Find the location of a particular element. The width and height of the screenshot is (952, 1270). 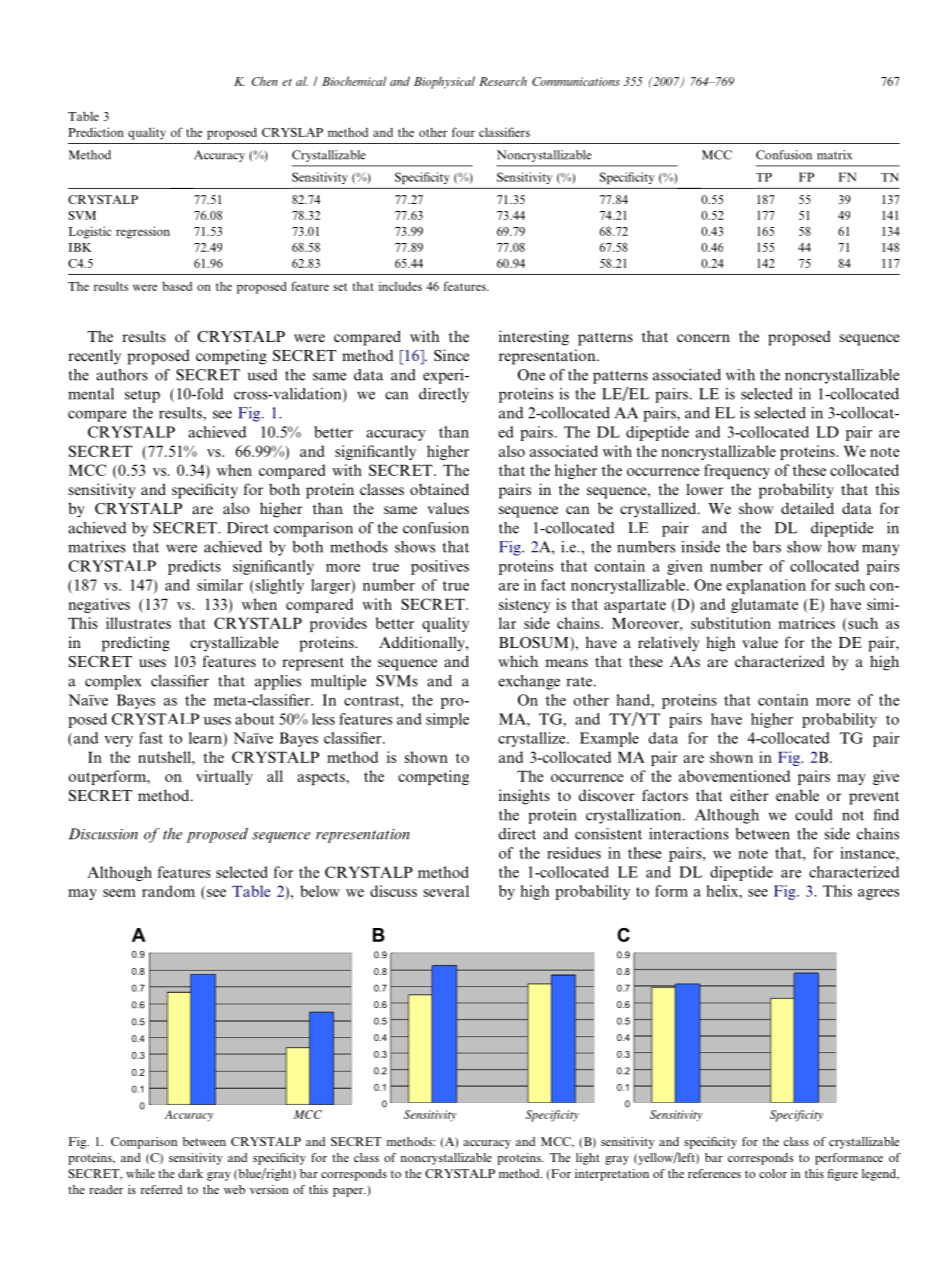

enable is located at coordinates (797, 795).
